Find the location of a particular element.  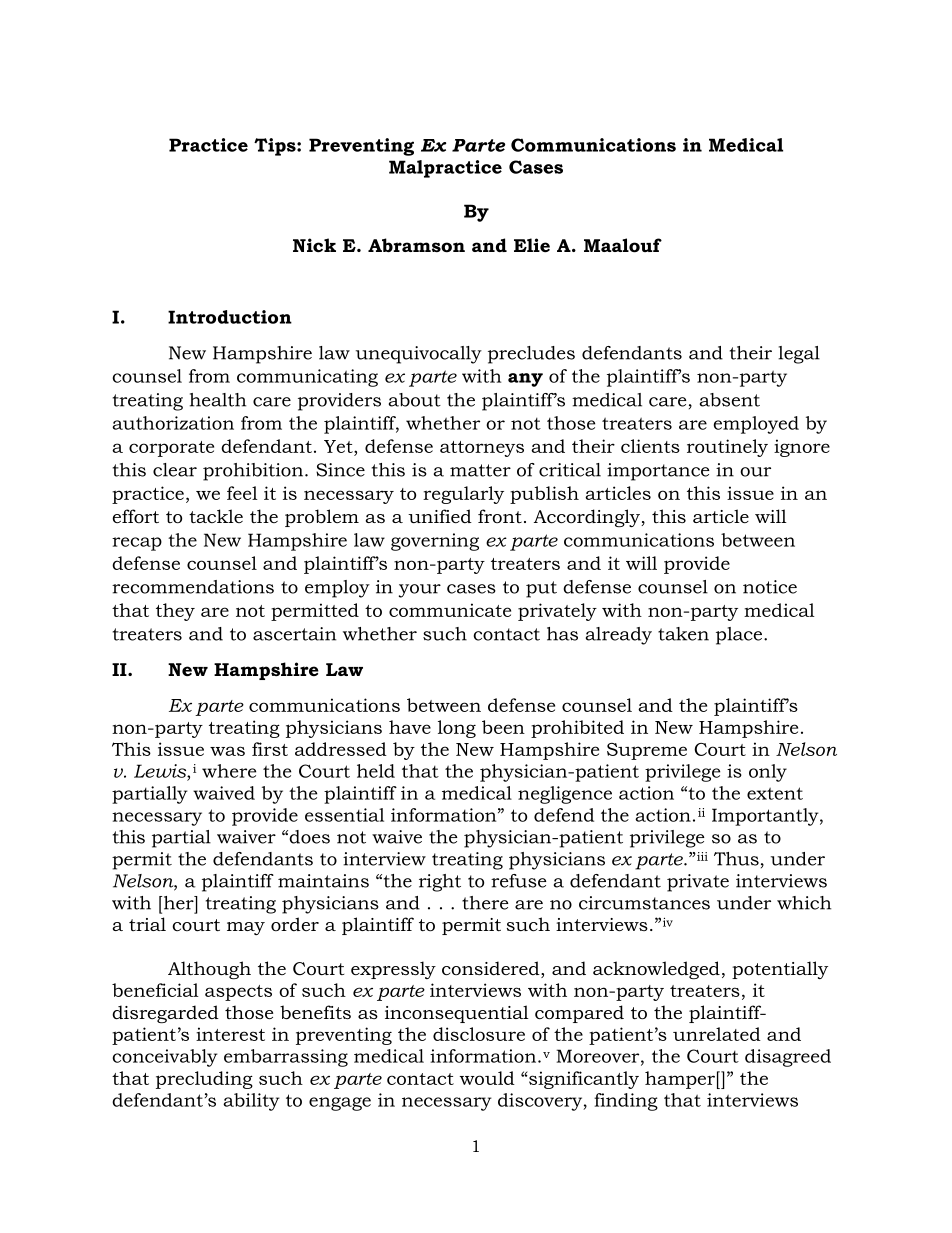

Abramson is located at coordinates (416, 245).
